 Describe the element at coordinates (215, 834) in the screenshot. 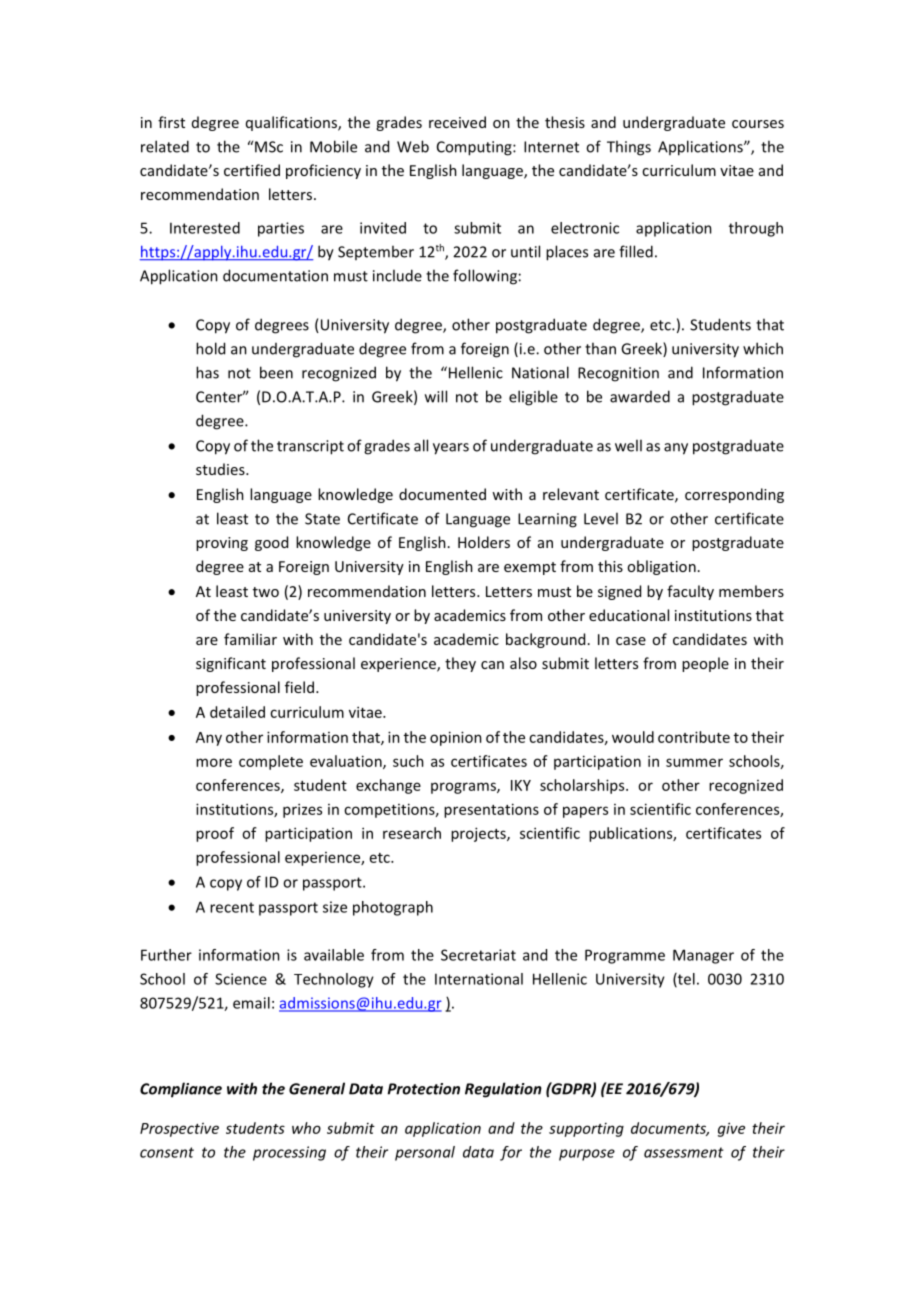

I see `proof` at that location.
